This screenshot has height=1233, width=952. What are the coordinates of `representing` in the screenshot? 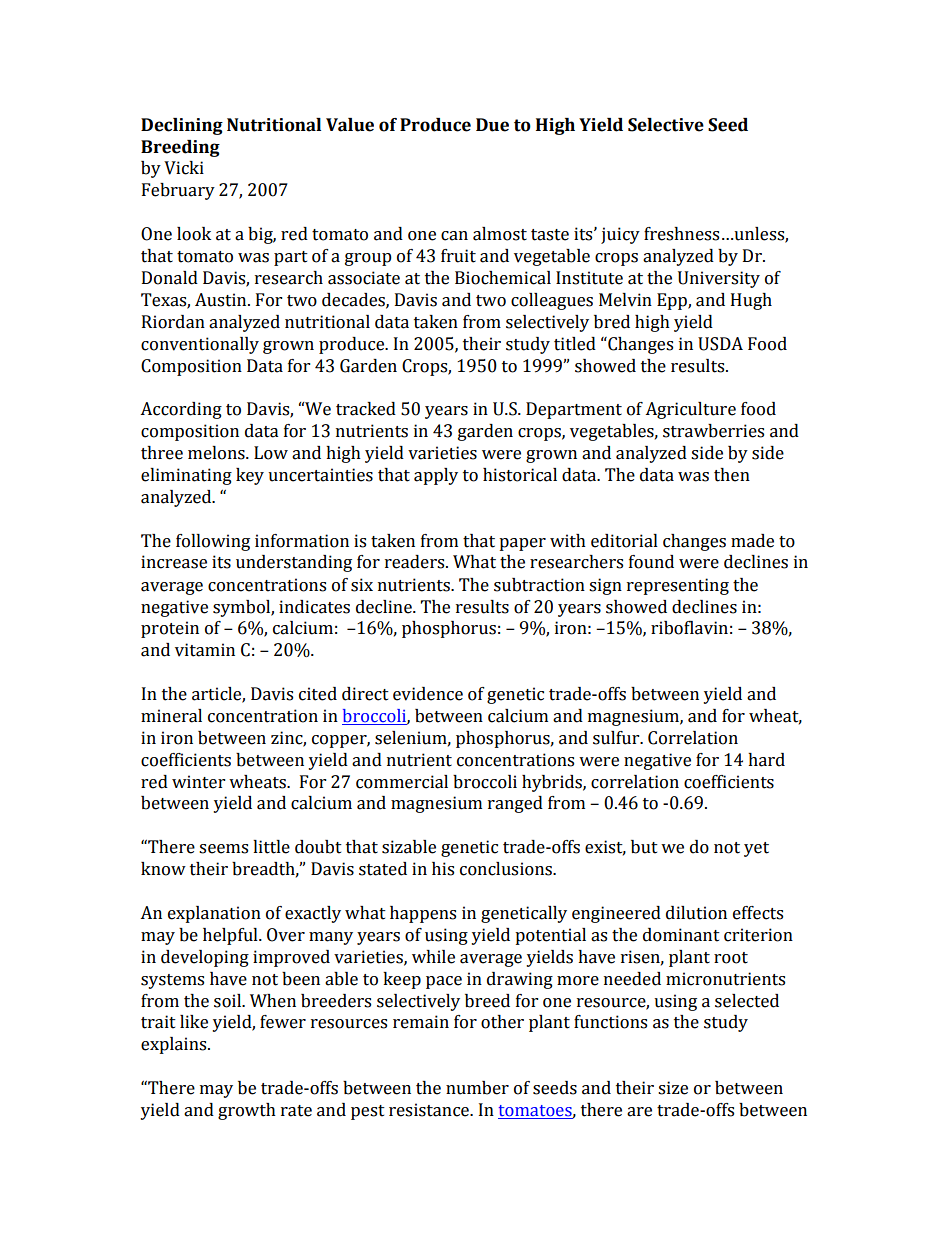 It's located at (678, 586).
